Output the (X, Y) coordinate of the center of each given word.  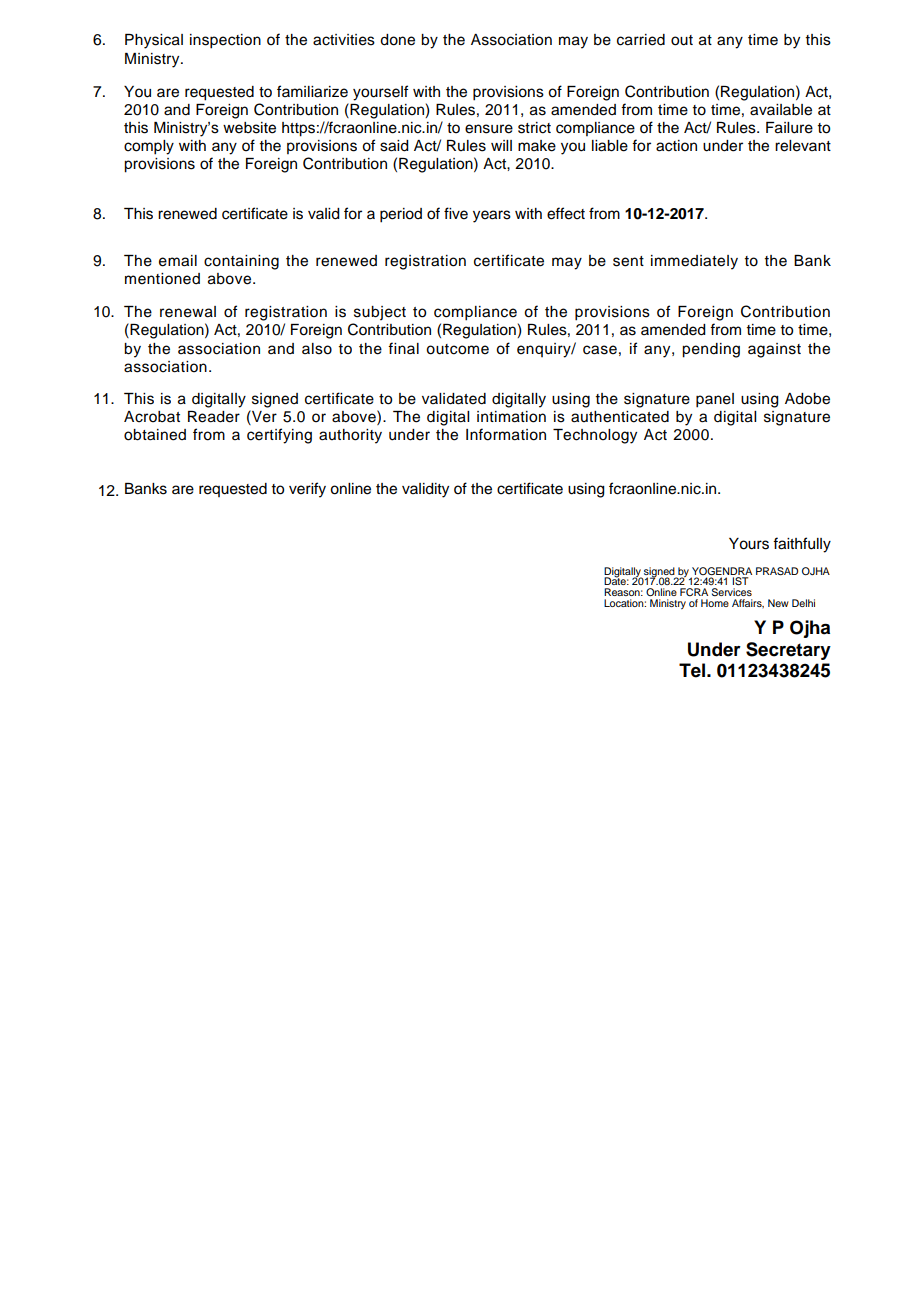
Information (506, 434)
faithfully (802, 545)
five (456, 213)
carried (641, 40)
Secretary (788, 651)
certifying (279, 436)
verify (307, 490)
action (676, 146)
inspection (225, 41)
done (397, 40)
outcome (457, 349)
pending (711, 350)
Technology (595, 436)
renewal (188, 312)
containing (241, 262)
